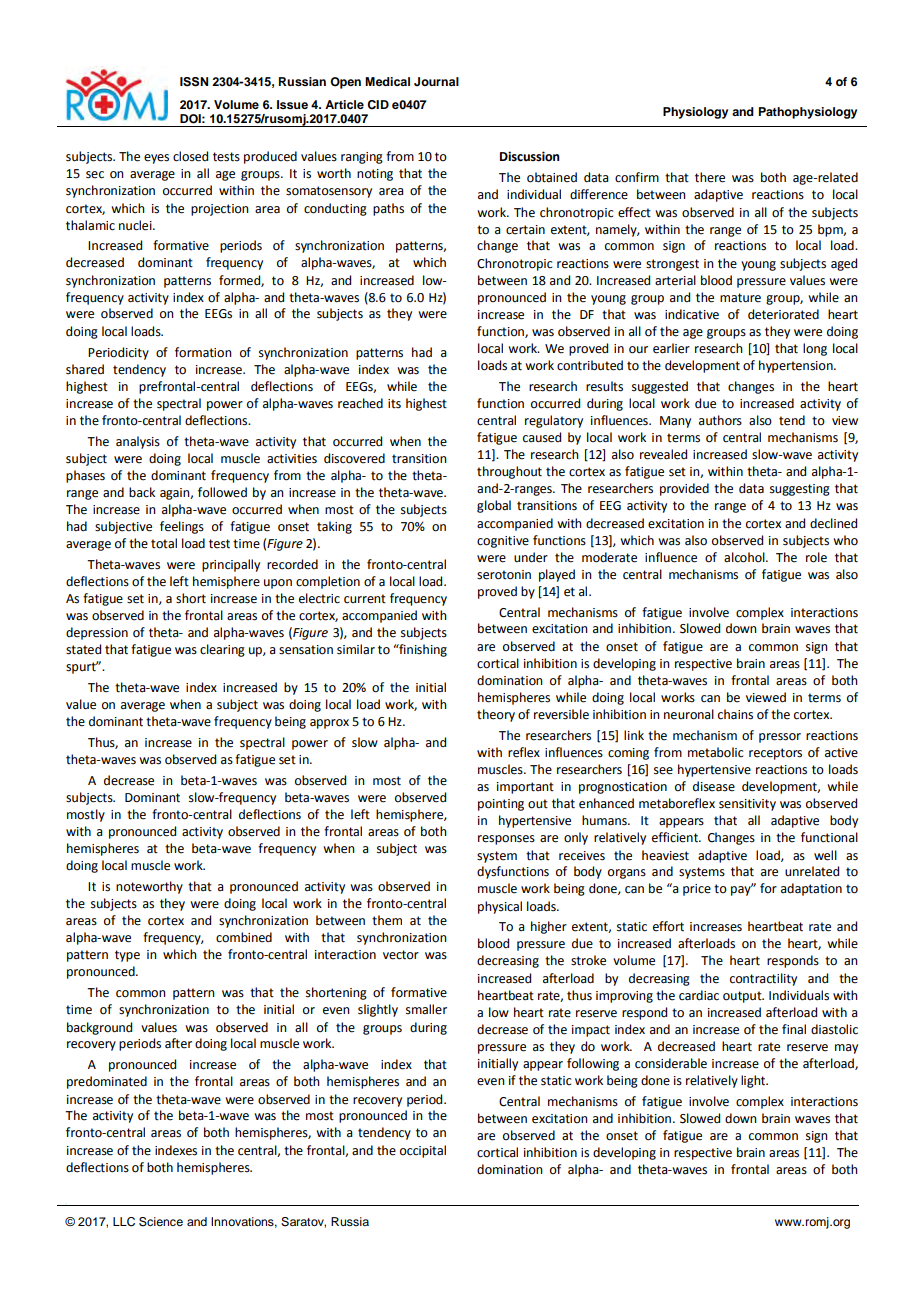 The image size is (924, 1308). I want to click on sensitivity, so click(747, 805).
